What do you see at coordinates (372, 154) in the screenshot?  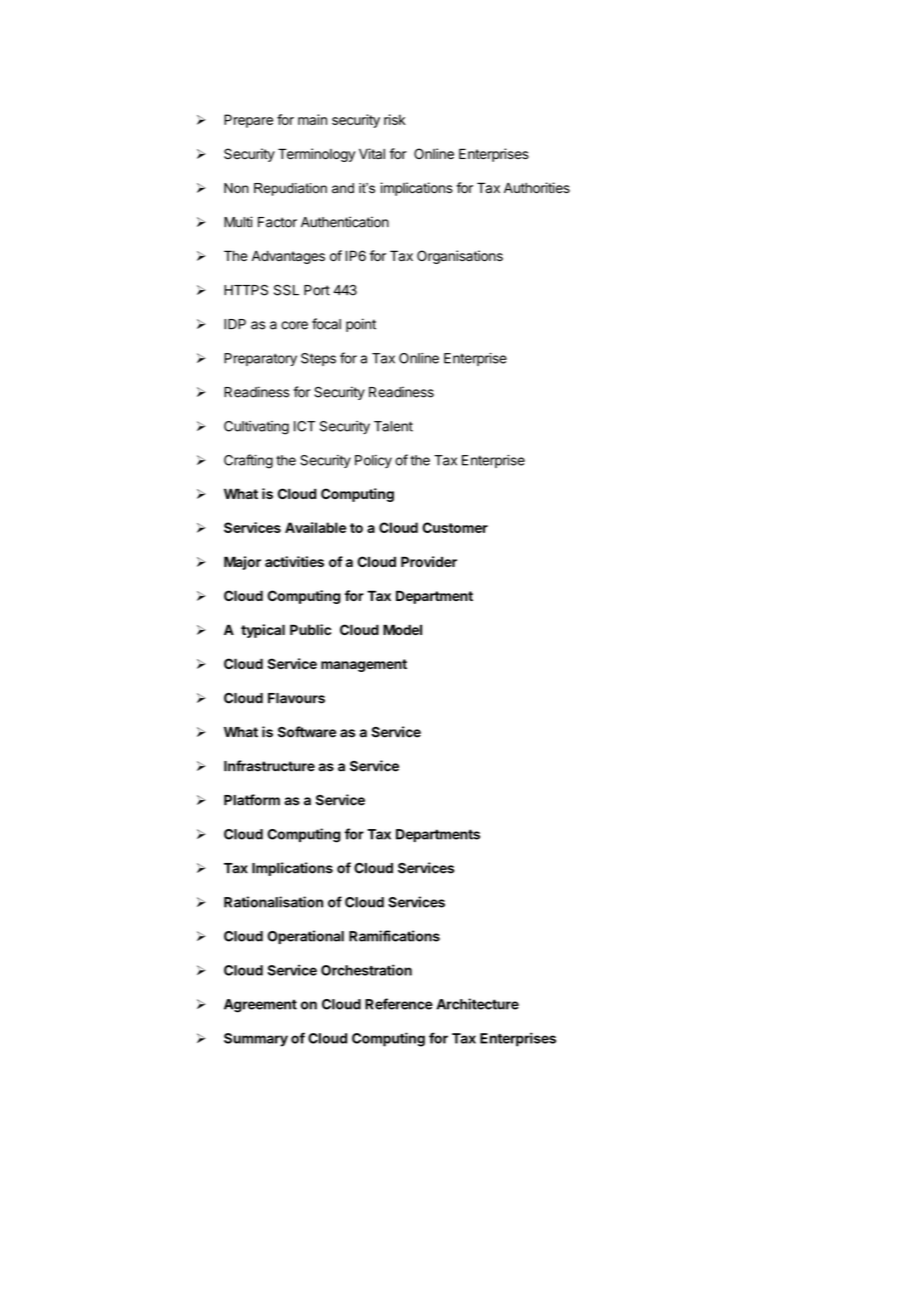 I see `Vital` at bounding box center [372, 154].
